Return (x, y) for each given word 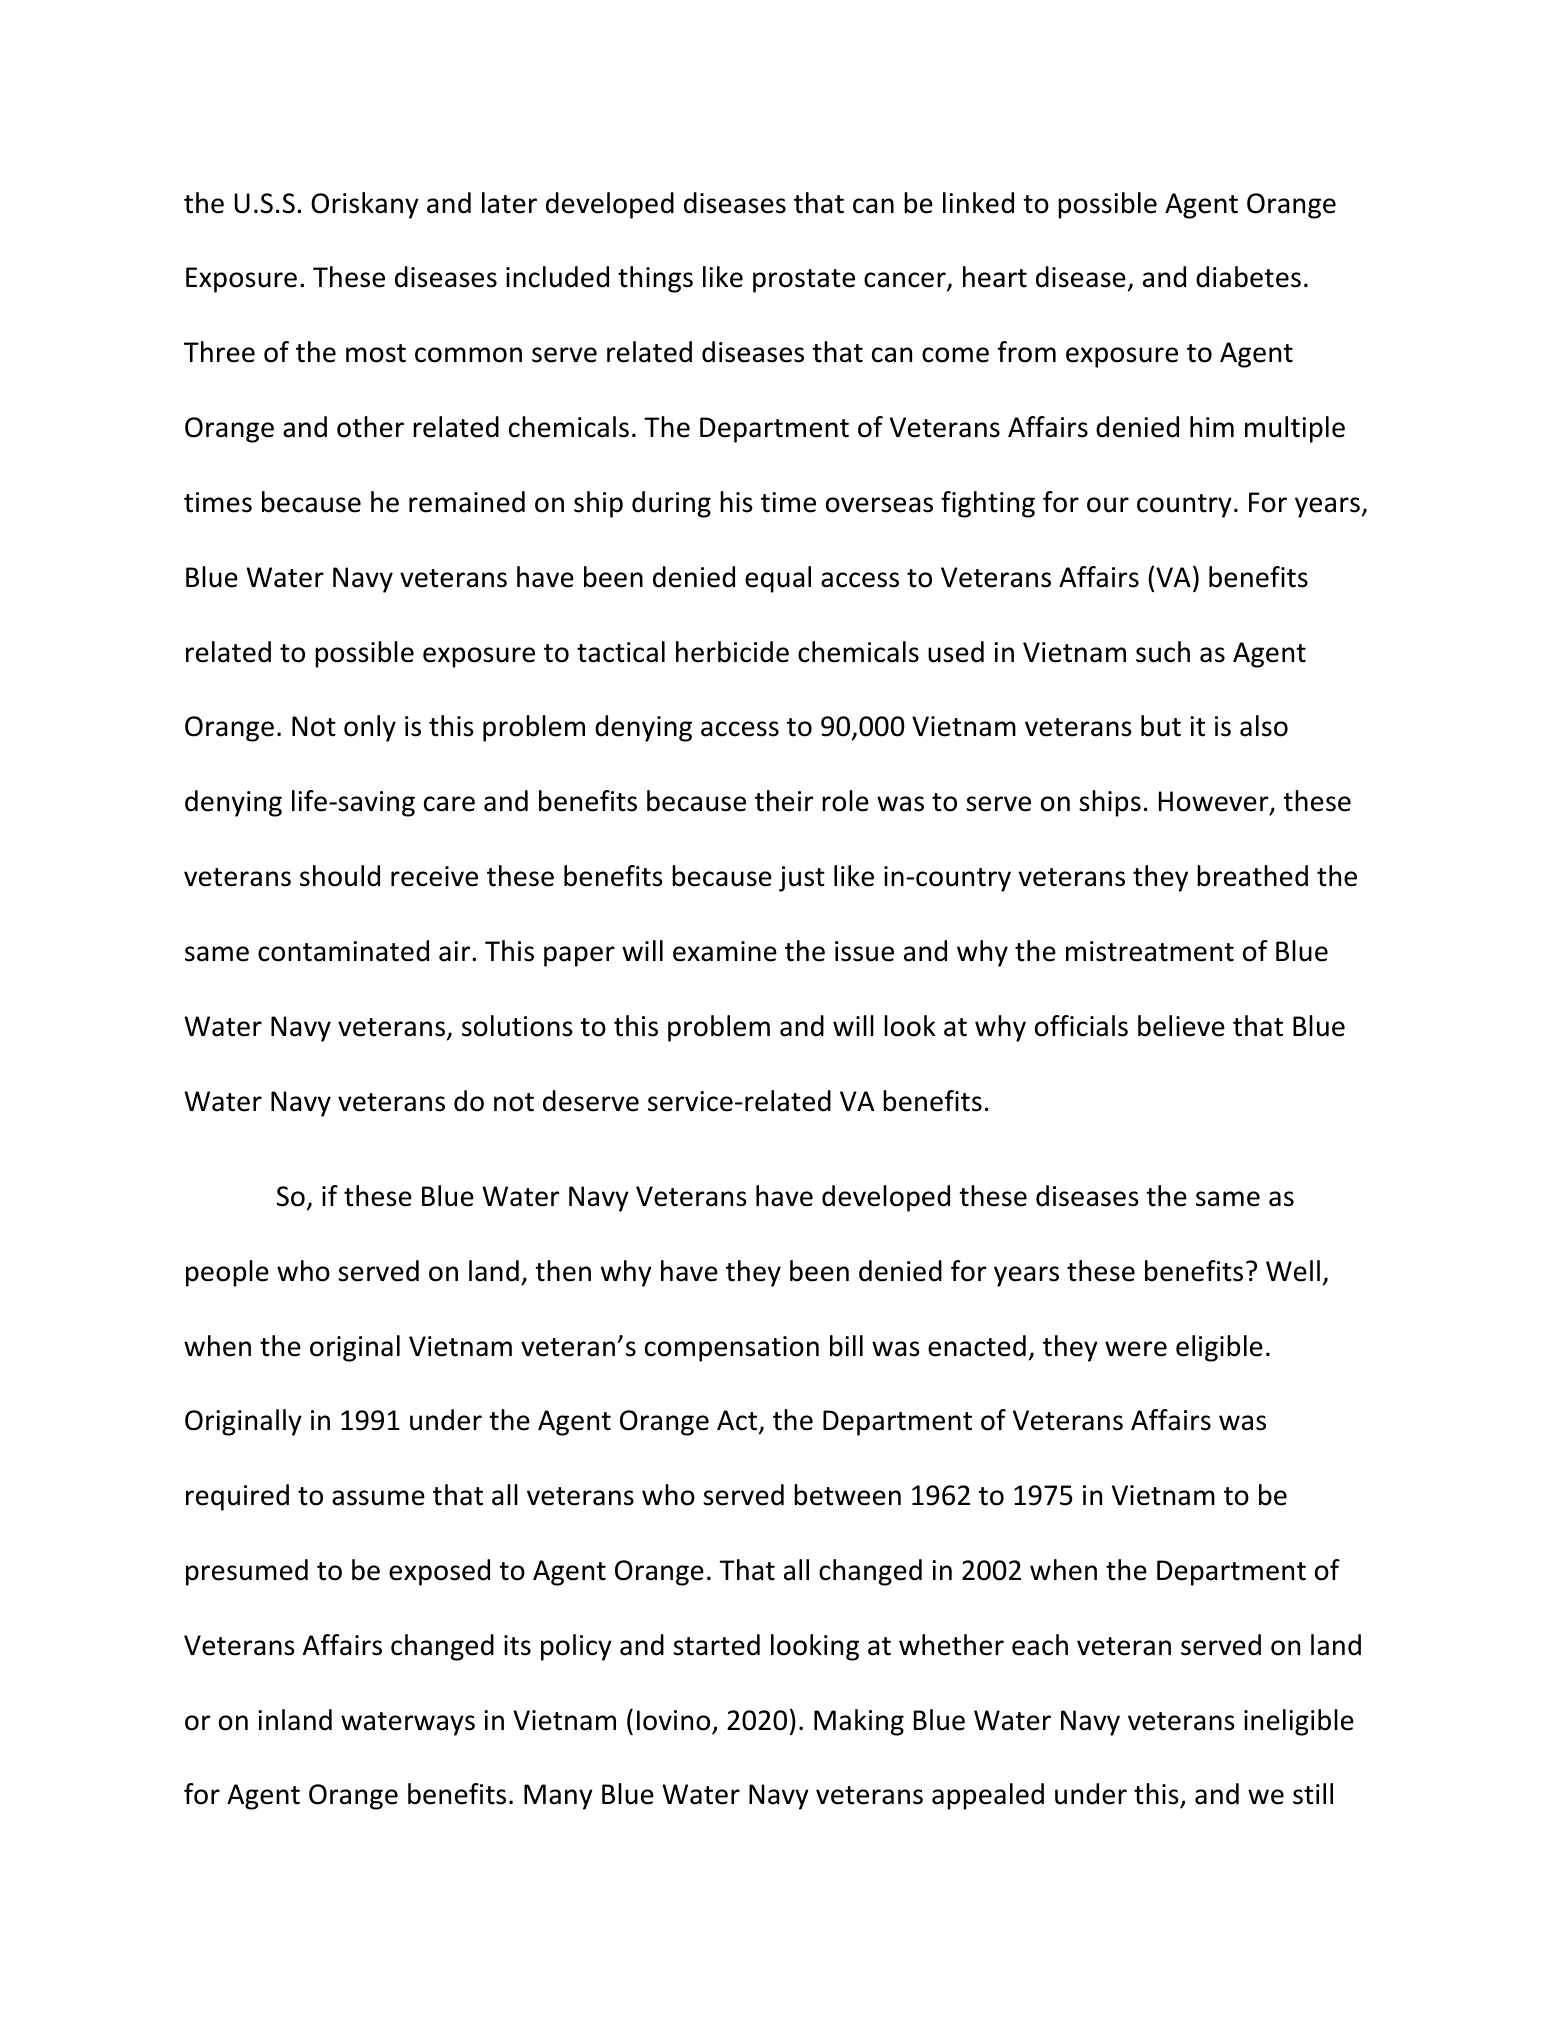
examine (725, 951)
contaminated (343, 951)
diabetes (1248, 277)
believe (1181, 1026)
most (376, 353)
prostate (804, 281)
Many (558, 1797)
